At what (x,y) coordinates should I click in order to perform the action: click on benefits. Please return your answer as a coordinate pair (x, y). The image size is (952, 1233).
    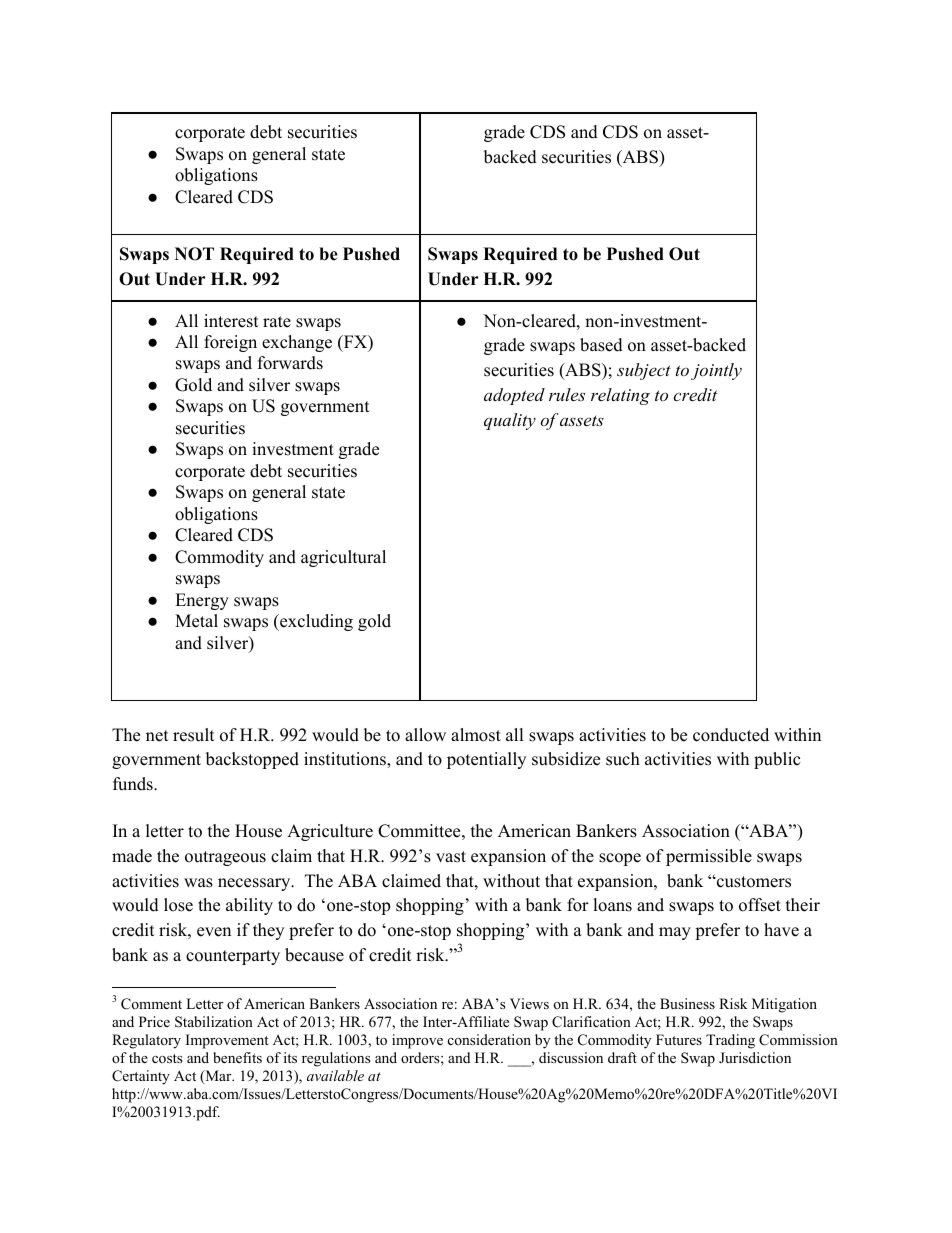
    Looking at the image, I should click on (237, 1057).
